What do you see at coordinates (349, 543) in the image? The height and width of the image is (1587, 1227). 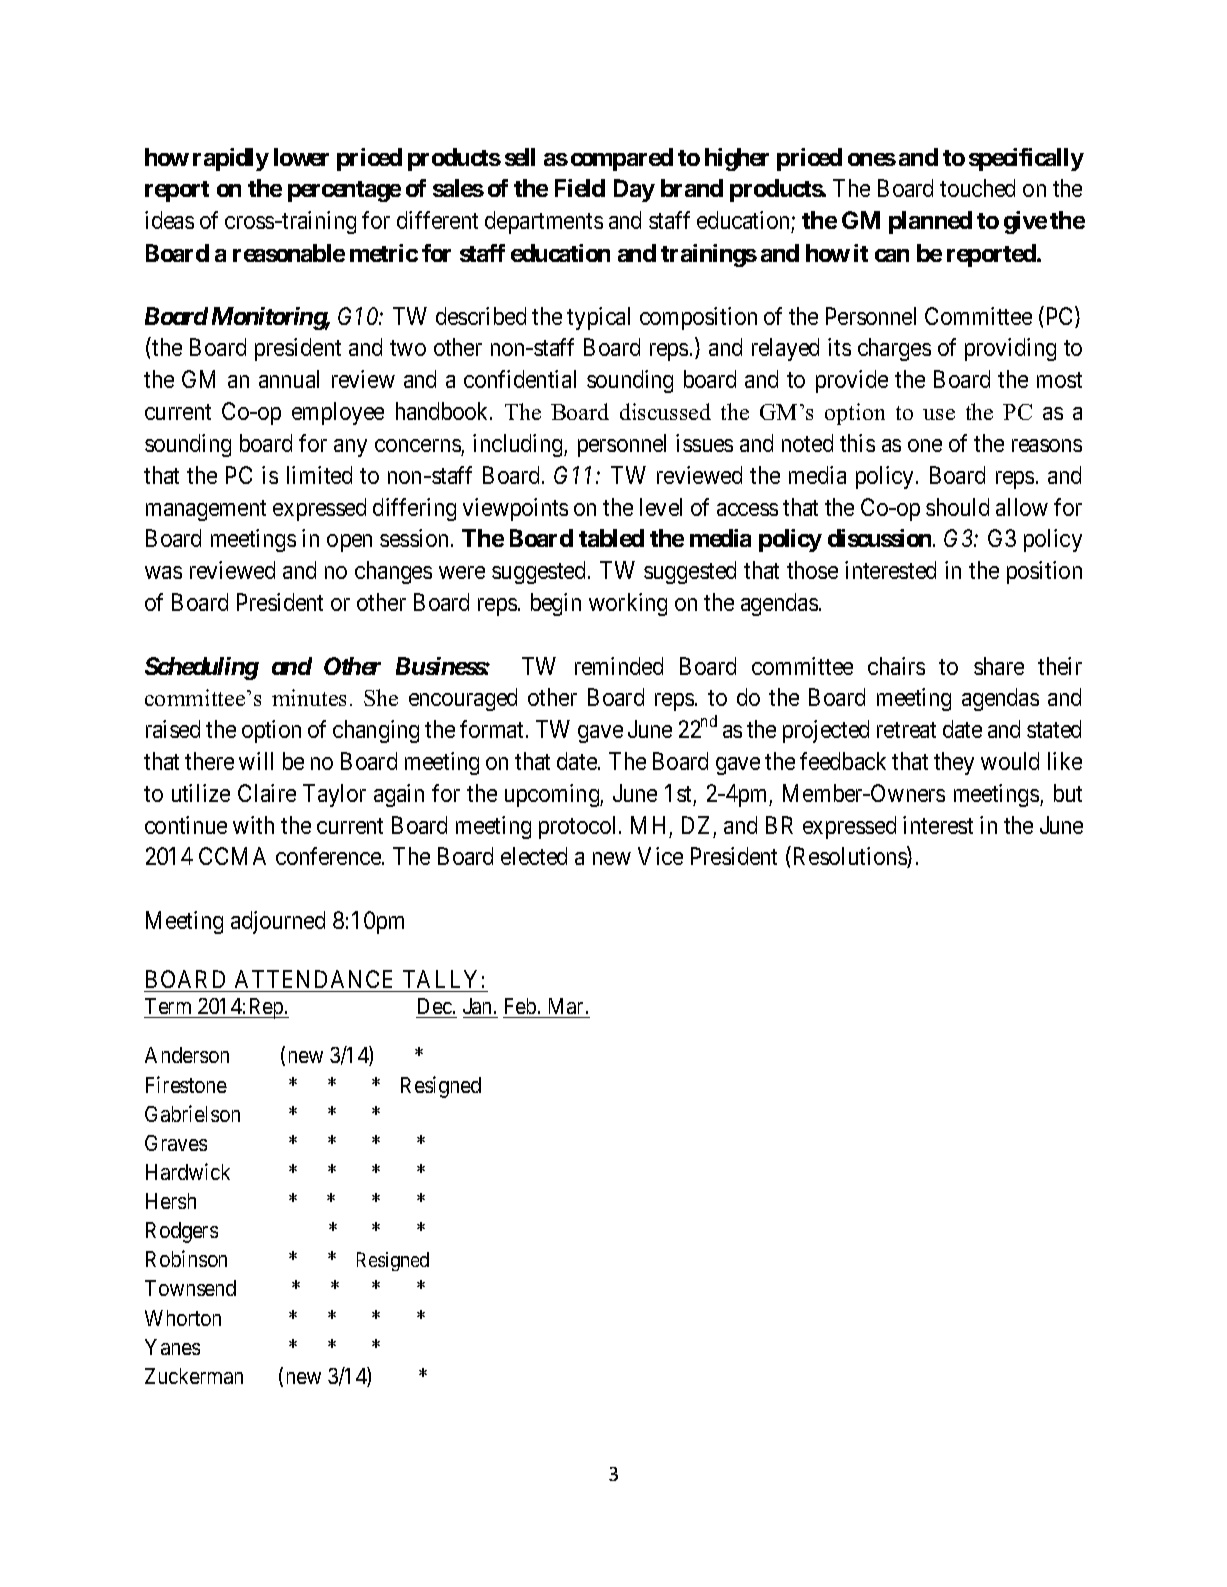 I see `open` at bounding box center [349, 543].
